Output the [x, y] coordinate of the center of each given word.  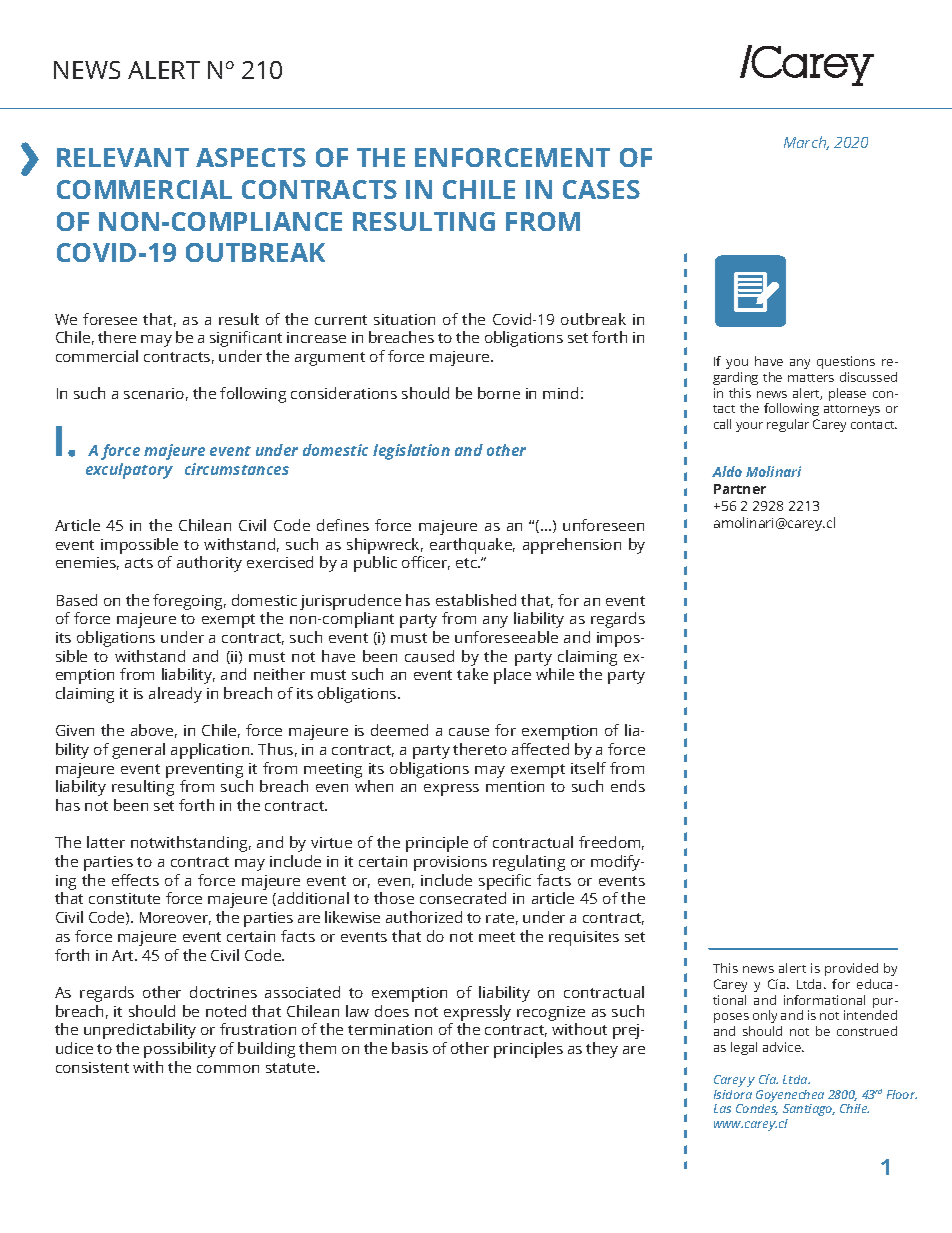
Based [77, 600]
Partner [740, 489]
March [806, 143]
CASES [601, 189]
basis [410, 1048]
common [228, 1069]
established [476, 600]
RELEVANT [123, 157]
